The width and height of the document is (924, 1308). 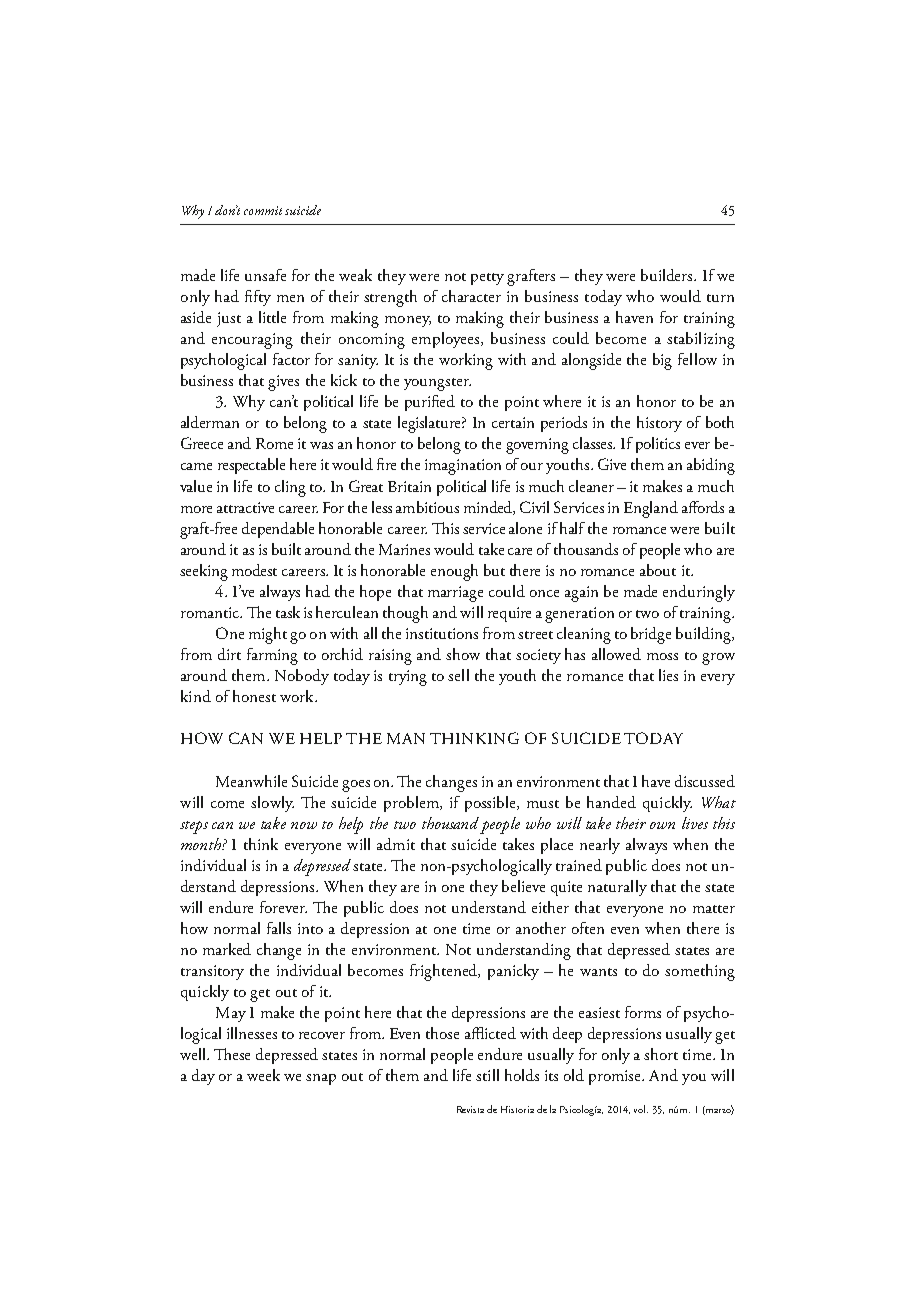 I want to click on moss, so click(x=662, y=656).
